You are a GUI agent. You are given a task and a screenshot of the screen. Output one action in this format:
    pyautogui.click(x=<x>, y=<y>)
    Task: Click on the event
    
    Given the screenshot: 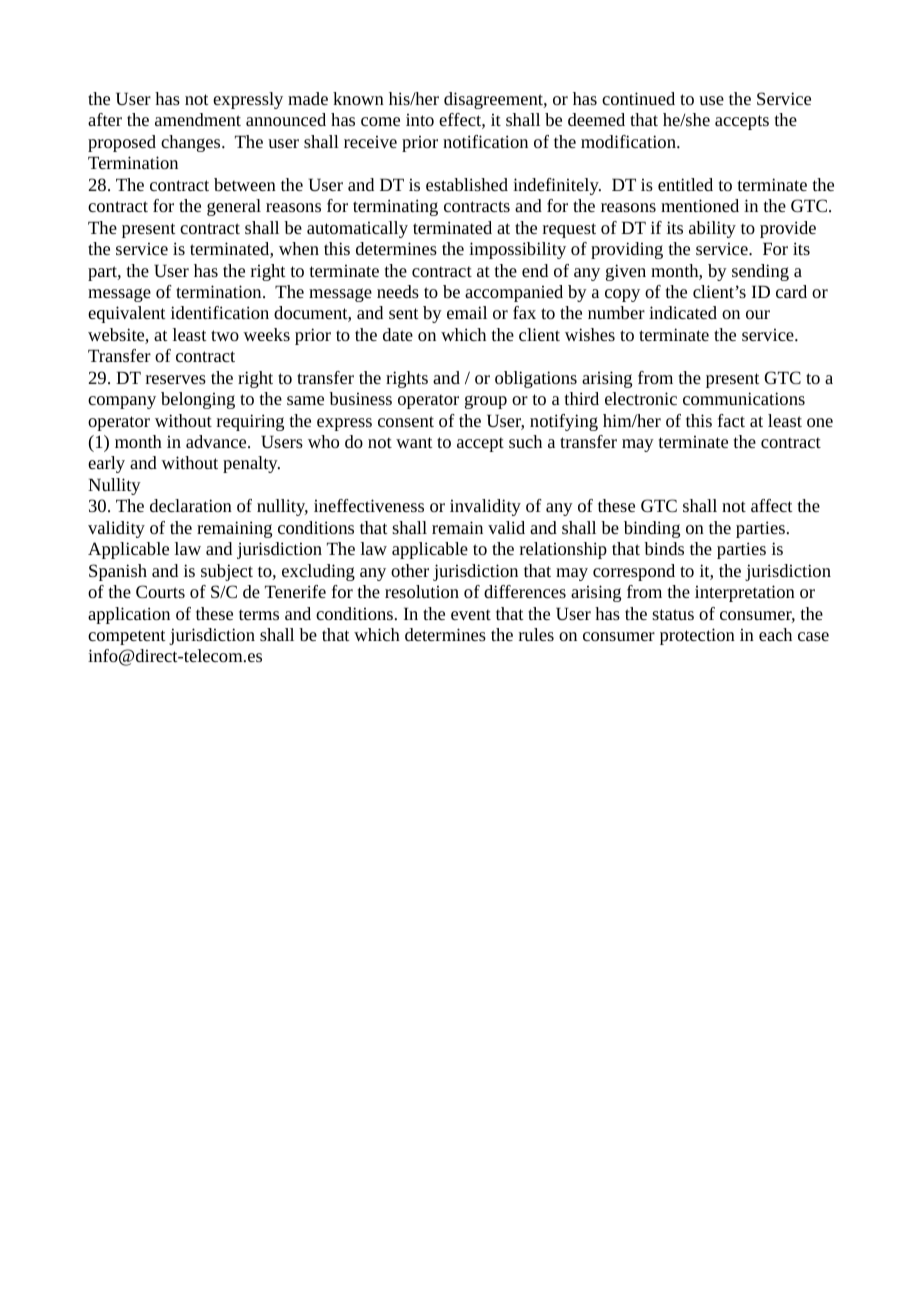 What is the action you would take?
    pyautogui.click(x=471, y=614)
